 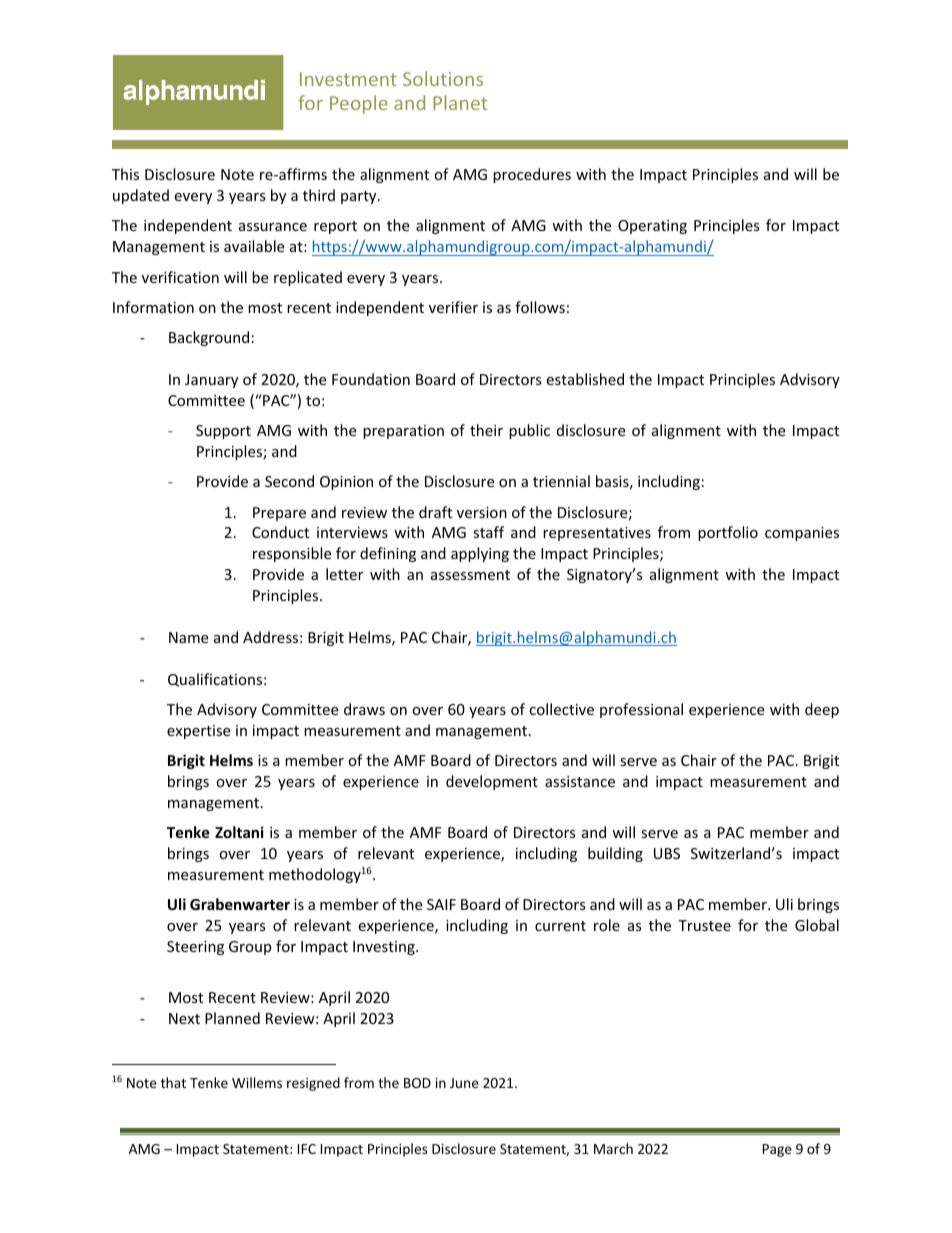 I want to click on expertise, so click(x=198, y=732).
